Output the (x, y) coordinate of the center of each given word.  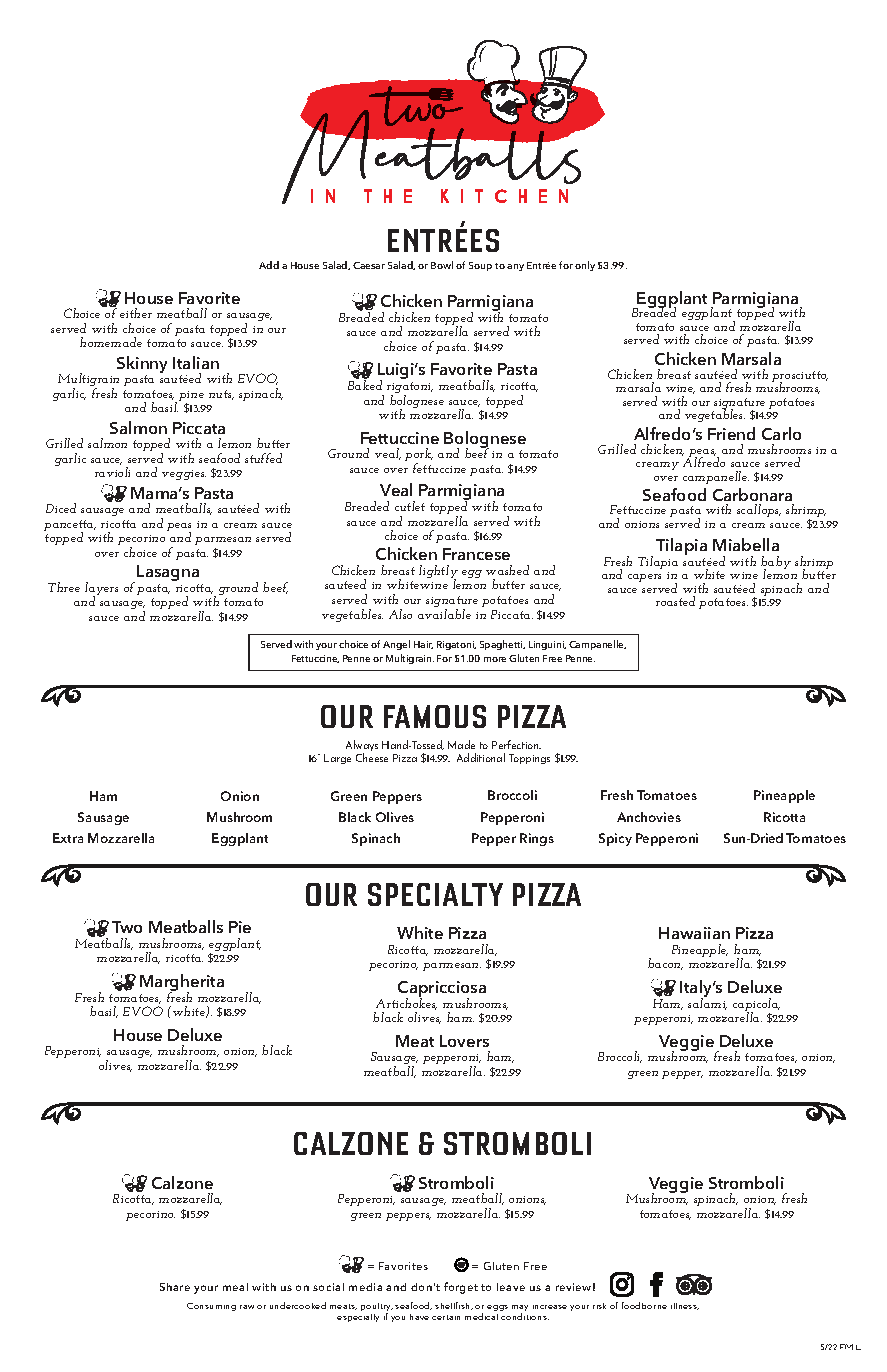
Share (175, 1287)
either (136, 313)
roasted (675, 601)
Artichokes (406, 1002)
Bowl (442, 265)
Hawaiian (694, 933)
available (444, 614)
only (585, 266)
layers (101, 590)
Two (127, 927)
